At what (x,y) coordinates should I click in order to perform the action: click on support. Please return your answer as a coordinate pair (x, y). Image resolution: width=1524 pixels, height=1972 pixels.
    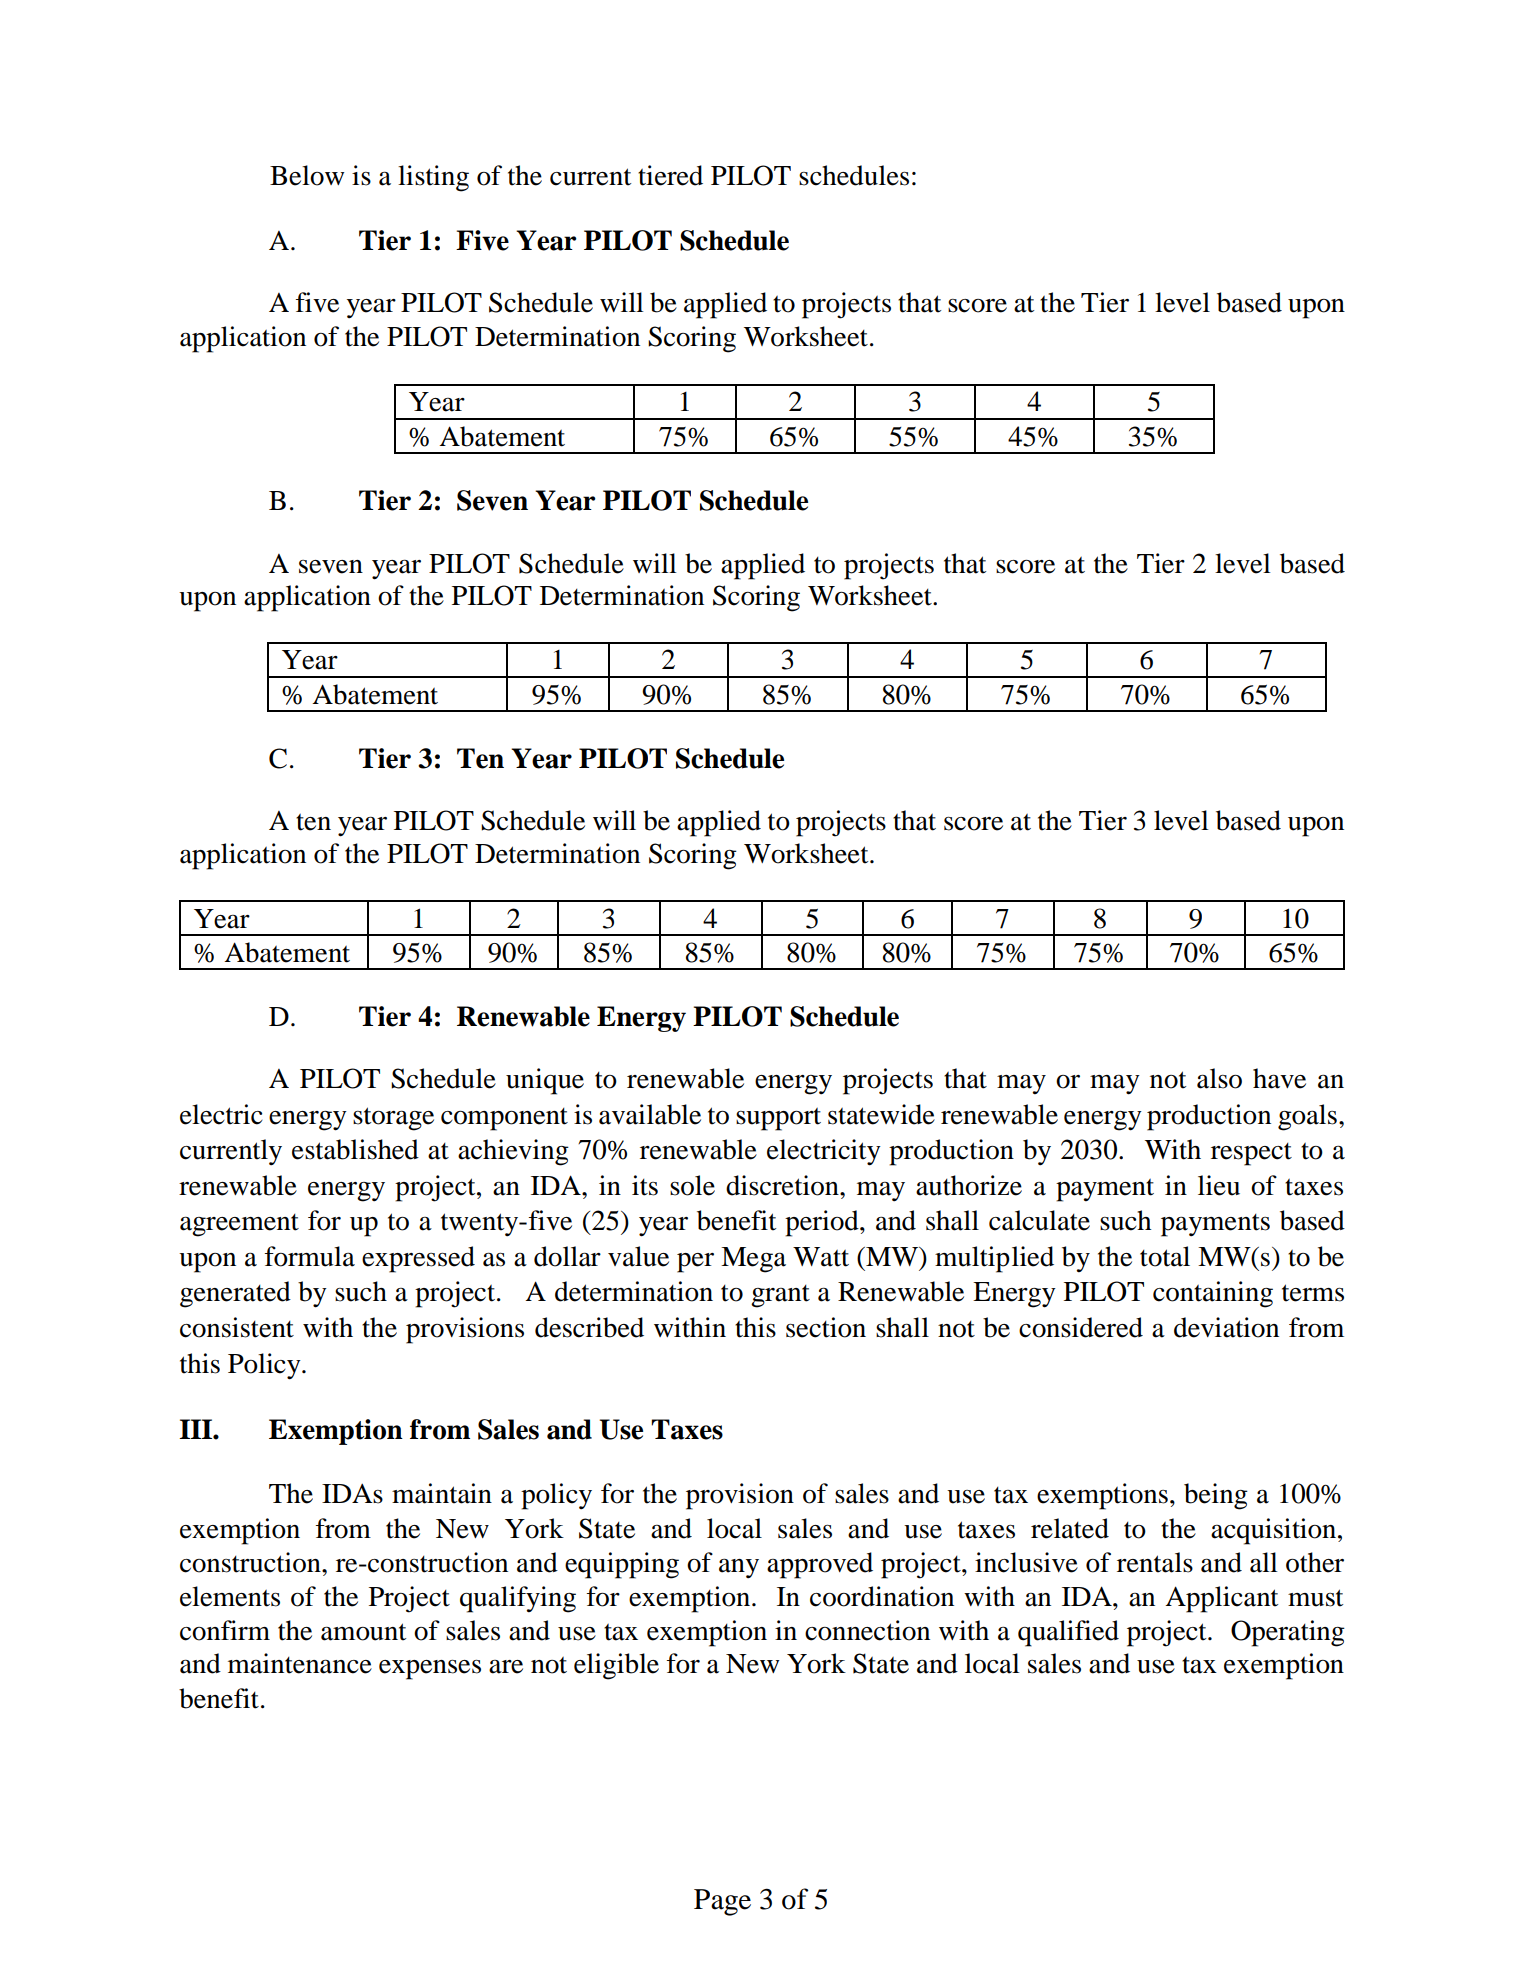
    Looking at the image, I should click on (778, 1119).
